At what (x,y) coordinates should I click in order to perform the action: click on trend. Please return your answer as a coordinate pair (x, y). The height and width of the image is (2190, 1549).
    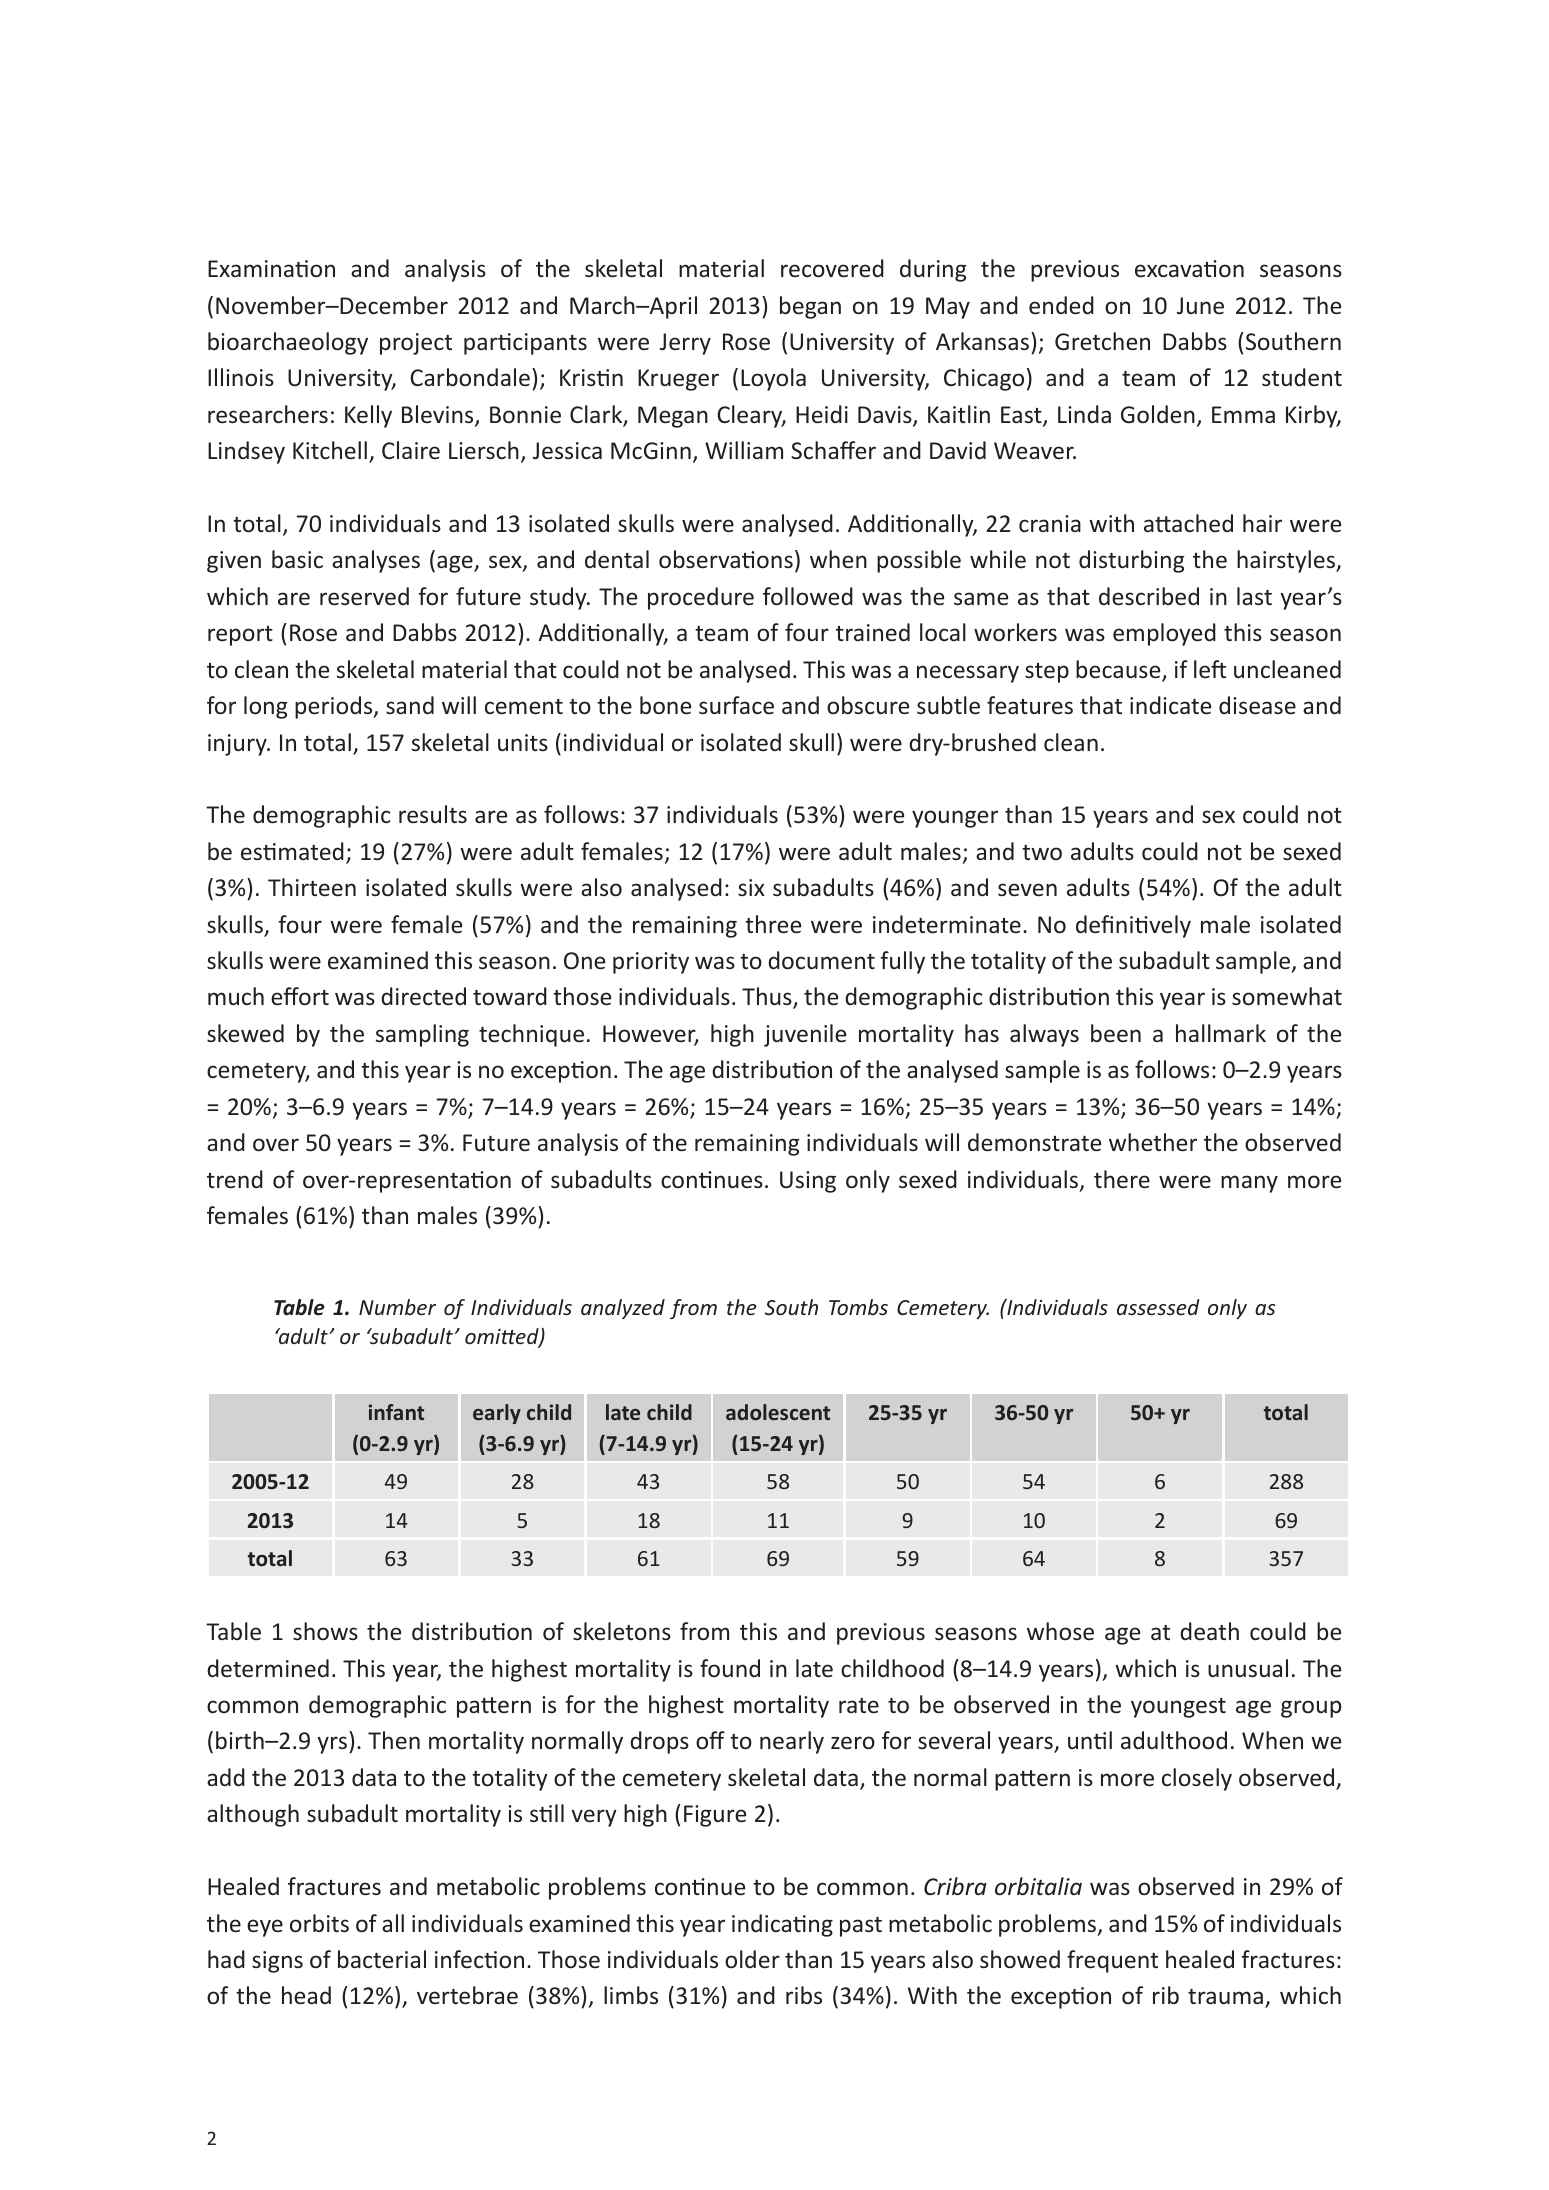
    Looking at the image, I should click on (235, 1179).
